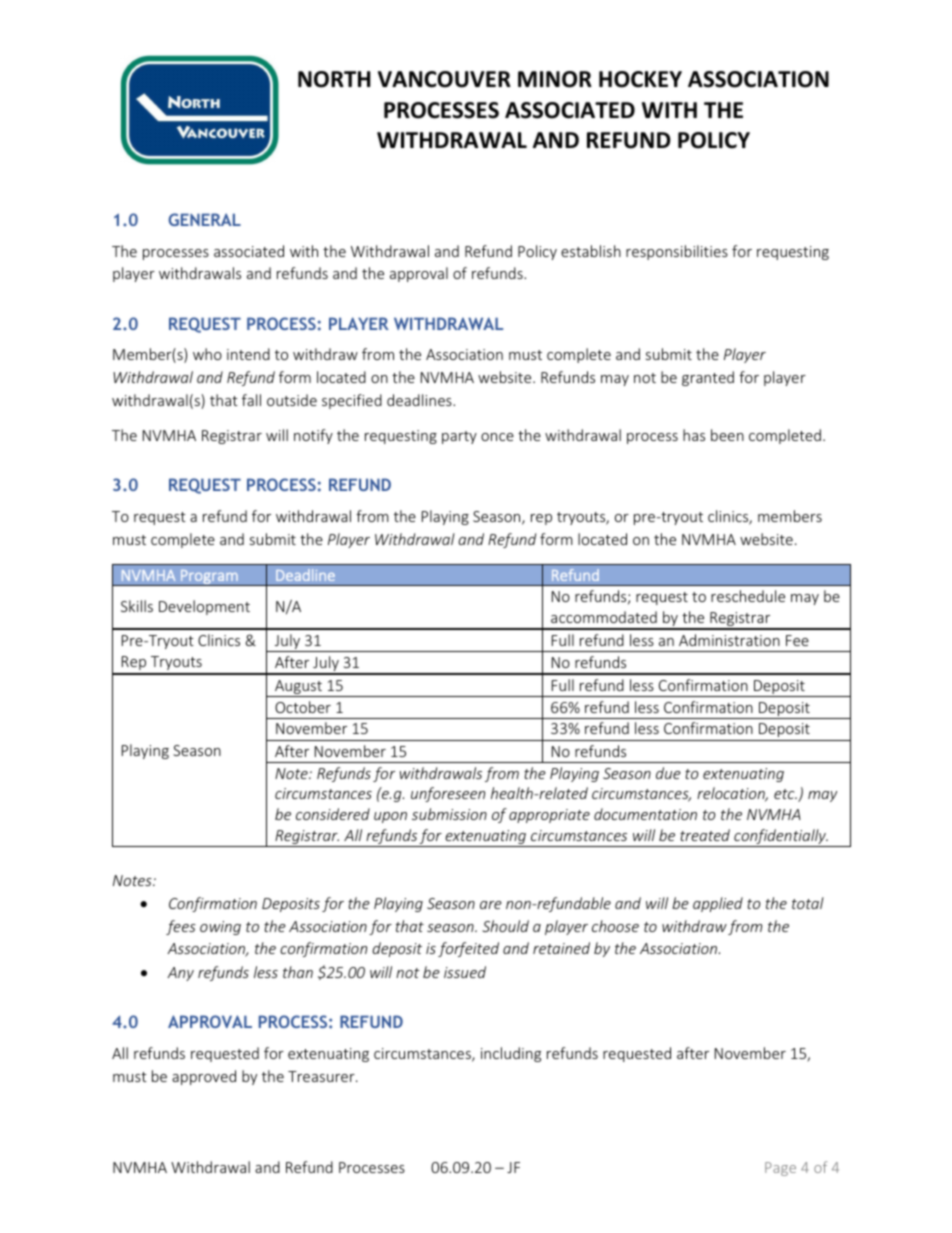 The image size is (952, 1233). What do you see at coordinates (604, 617) in the screenshot?
I see `accommodated` at bounding box center [604, 617].
